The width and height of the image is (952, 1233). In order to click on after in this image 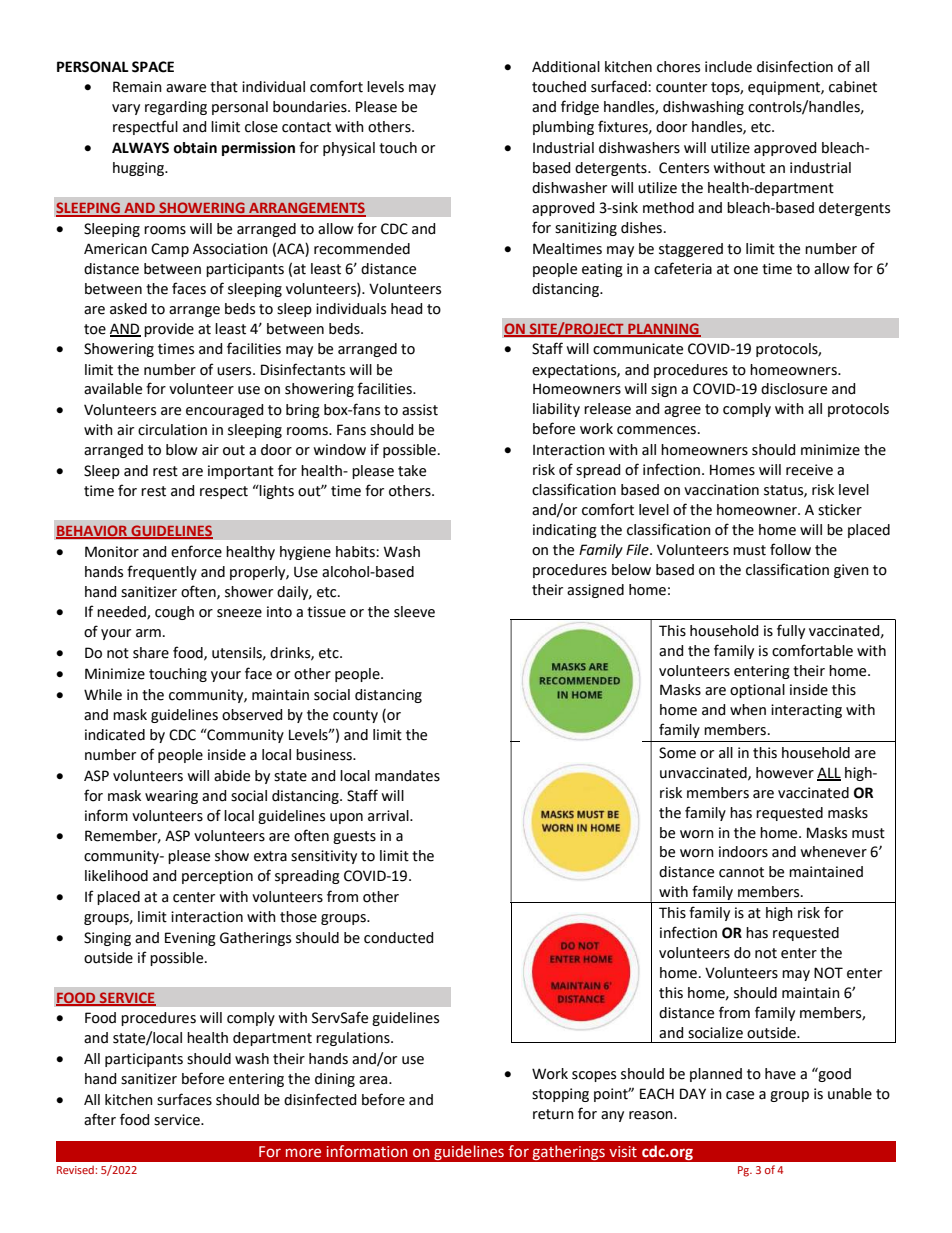, I will do `click(100, 1119)`.
